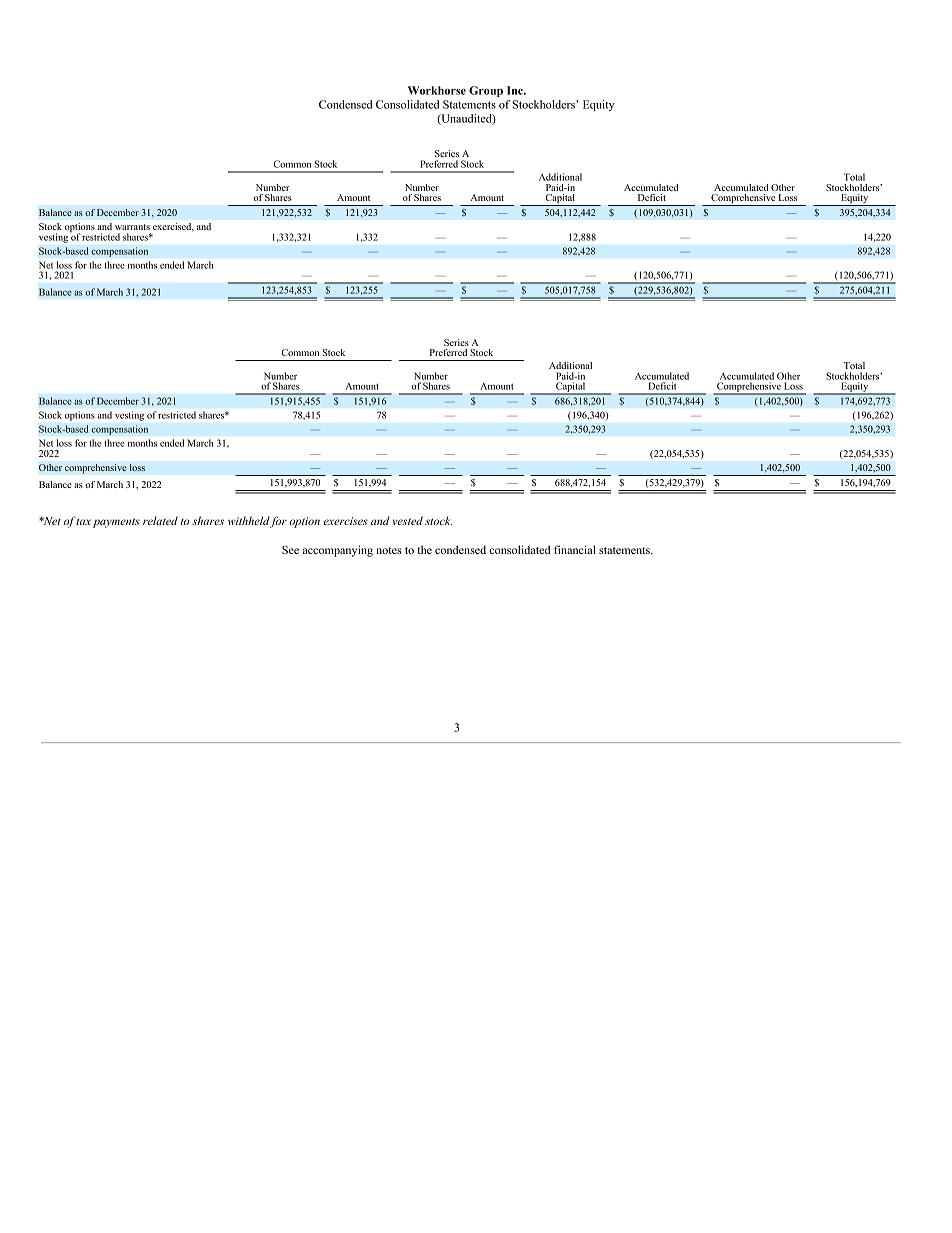 The width and height of the page is (952, 1233). Describe the element at coordinates (290, 550) in the page. I see `See` at that location.
